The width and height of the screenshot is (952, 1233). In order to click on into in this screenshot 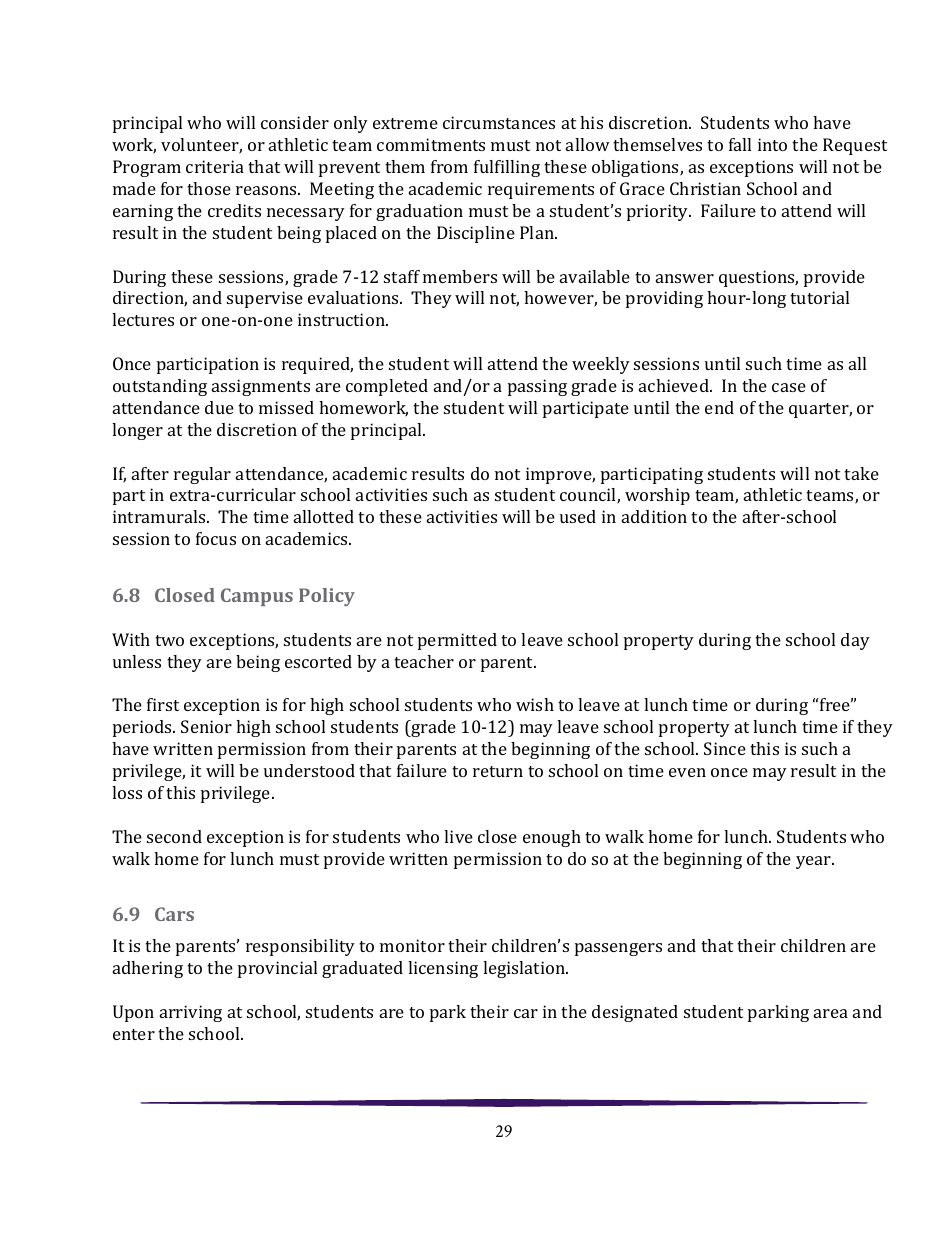, I will do `click(772, 144)`.
